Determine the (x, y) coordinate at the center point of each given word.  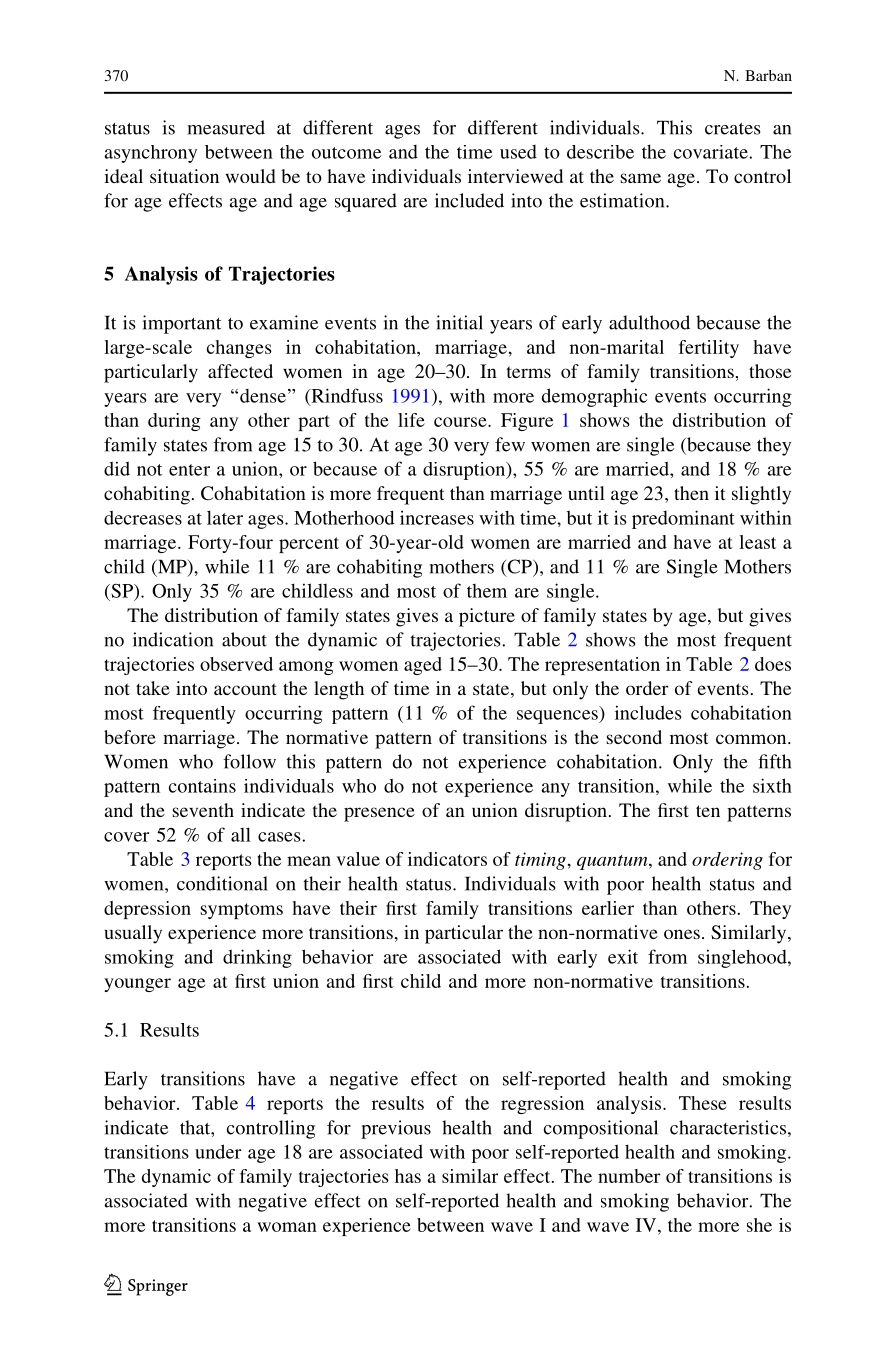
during (174, 422)
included (469, 200)
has (408, 1176)
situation (184, 176)
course (461, 422)
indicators (447, 859)
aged (423, 666)
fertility (709, 349)
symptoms (242, 911)
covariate (712, 152)
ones (682, 934)
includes (648, 712)
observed (236, 664)
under (218, 1151)
